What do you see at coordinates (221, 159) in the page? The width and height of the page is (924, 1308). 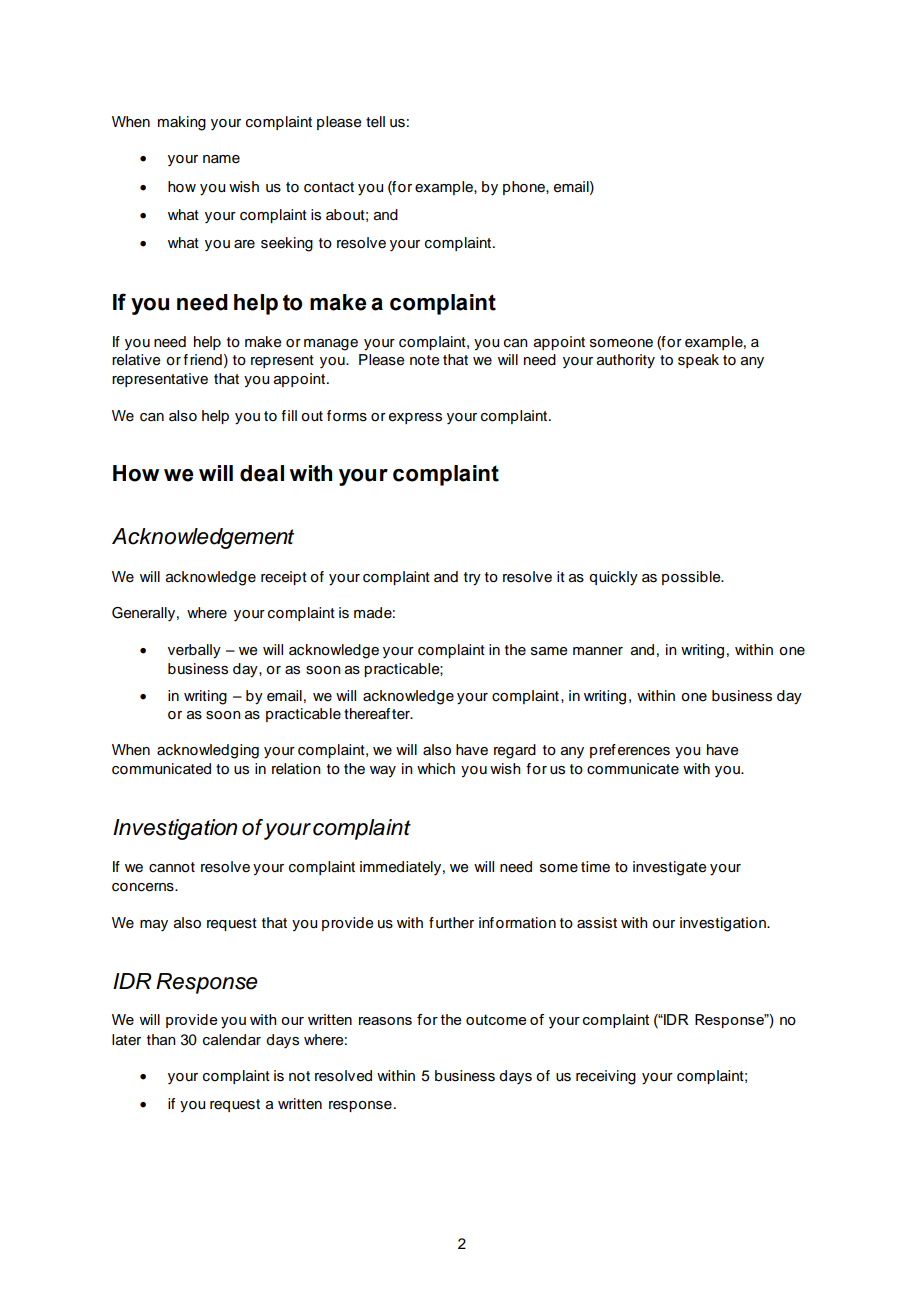 I see `name` at bounding box center [221, 159].
